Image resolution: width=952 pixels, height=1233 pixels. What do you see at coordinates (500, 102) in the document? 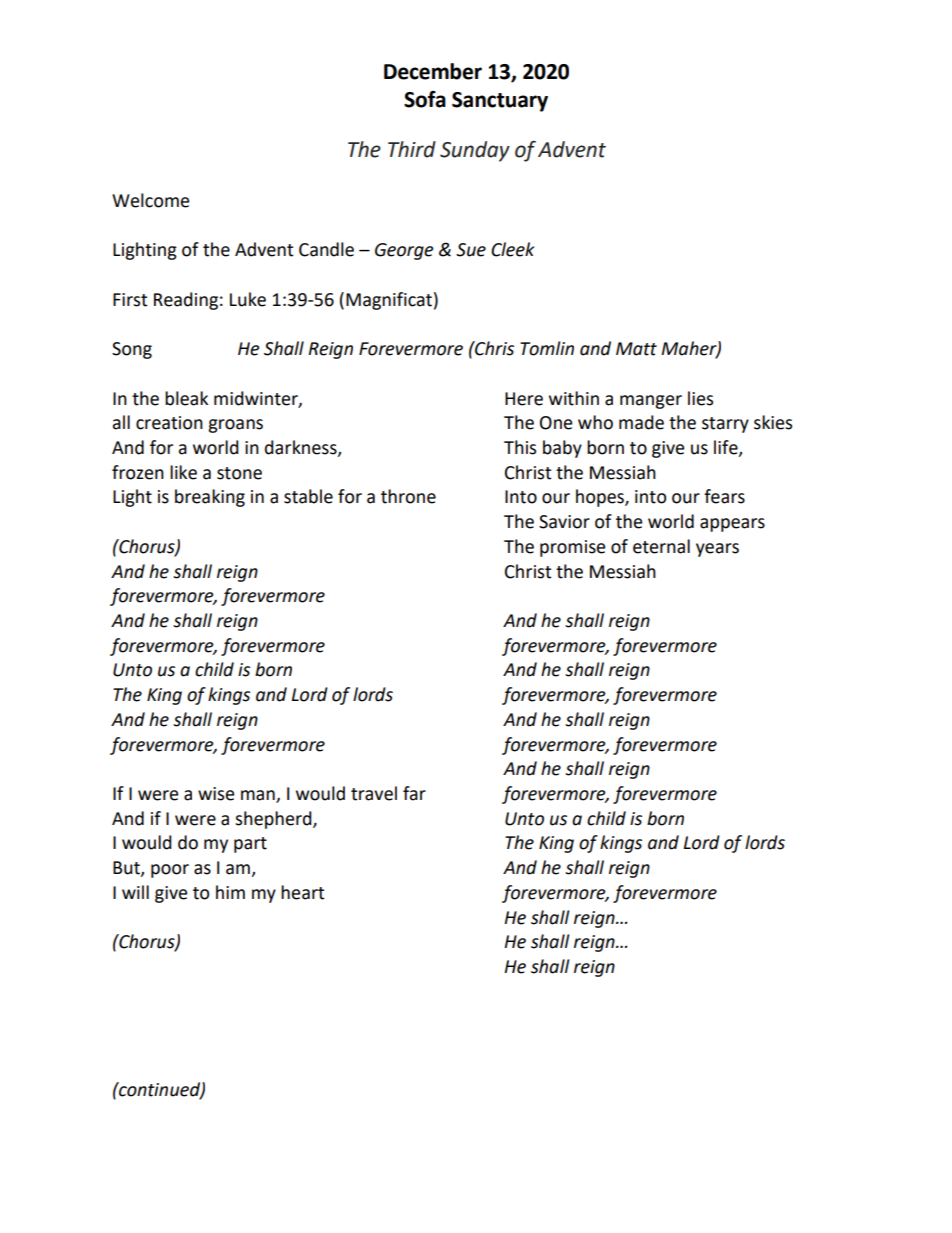
I see `Sanctuary` at bounding box center [500, 102].
